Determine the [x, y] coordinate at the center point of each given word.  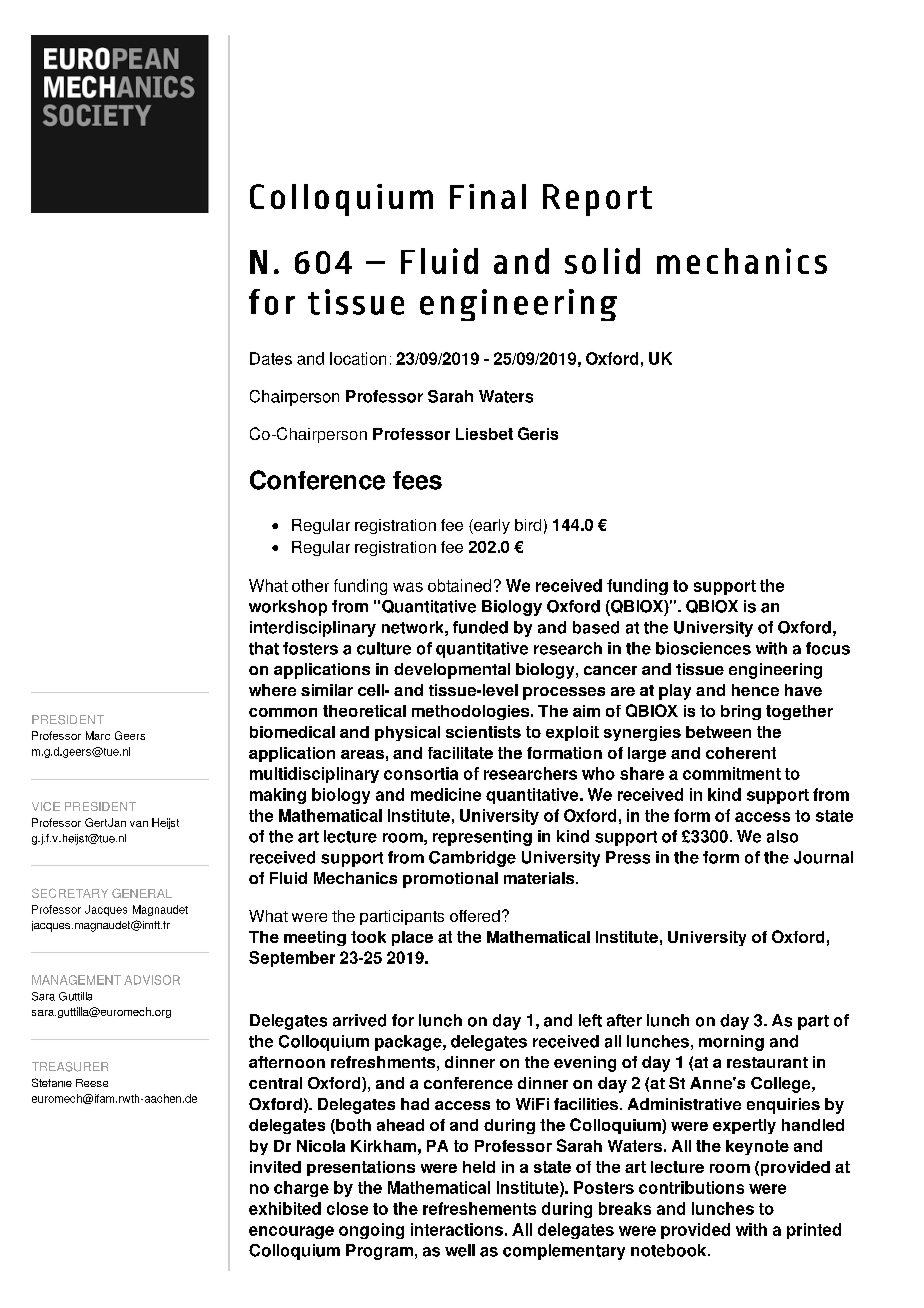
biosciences [703, 648]
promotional [450, 880]
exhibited [285, 1208]
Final [488, 196]
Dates [271, 358]
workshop [288, 608]
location [358, 358]
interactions [457, 1229]
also [782, 836]
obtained [459, 585]
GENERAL [142, 893]
